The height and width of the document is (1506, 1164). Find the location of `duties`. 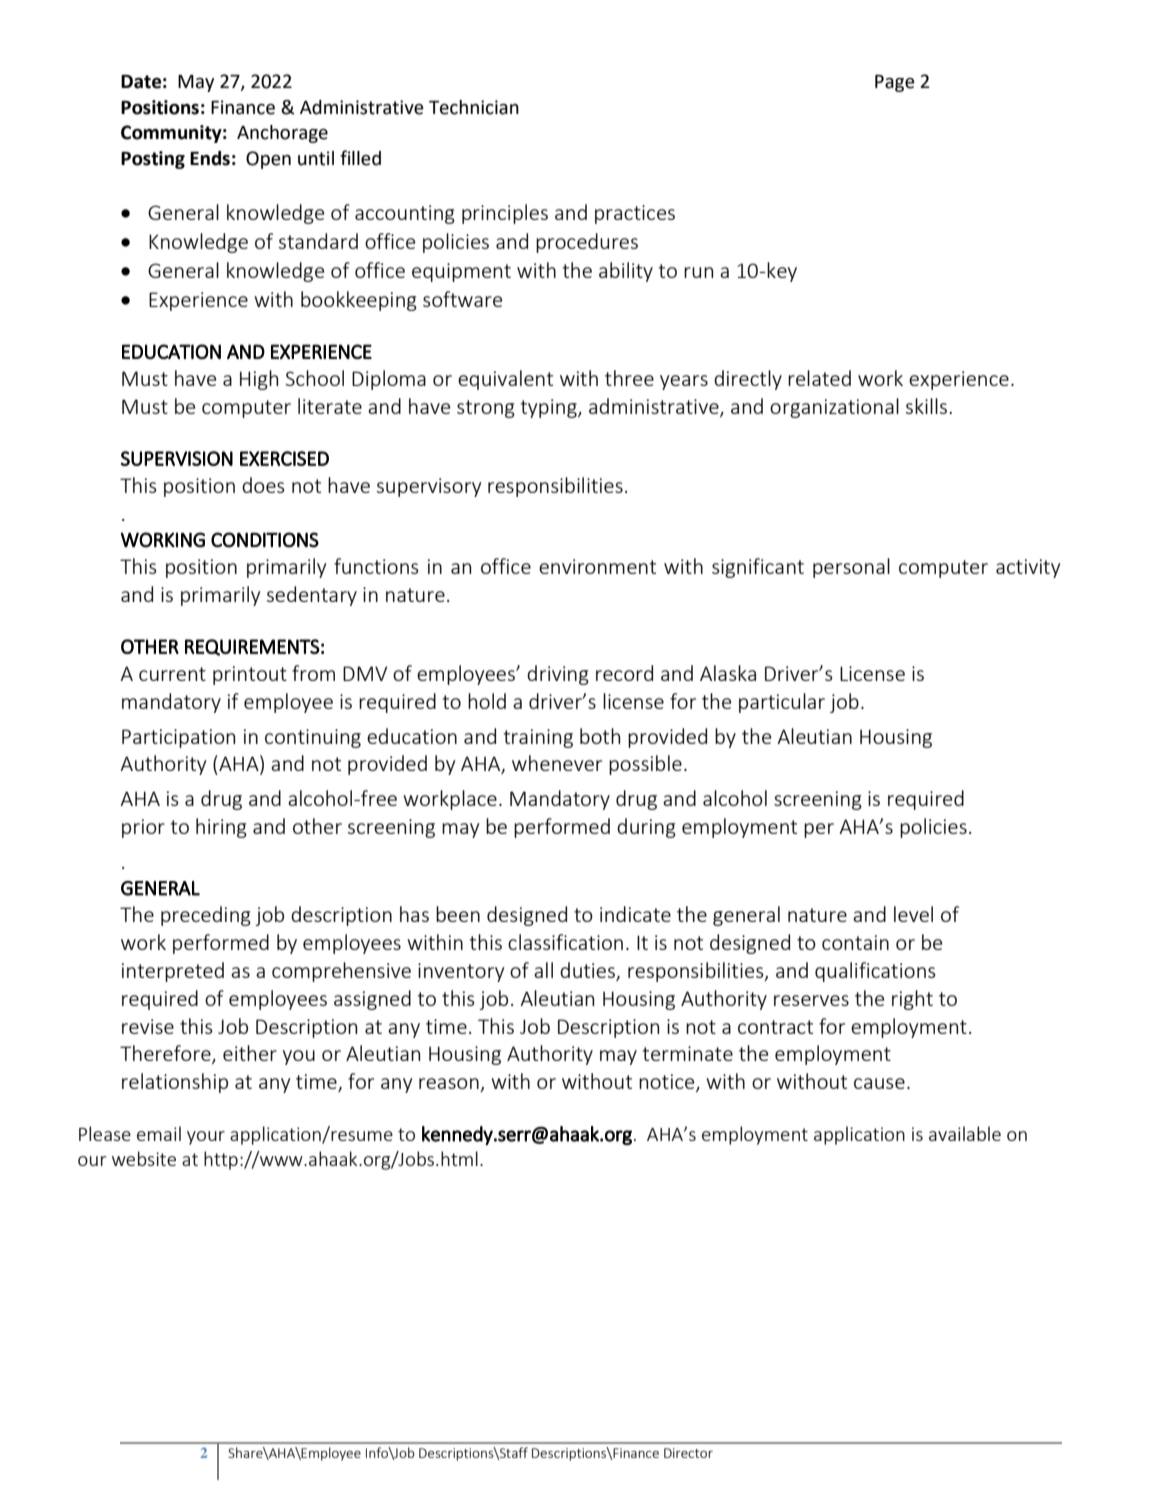

duties is located at coordinates (588, 971).
